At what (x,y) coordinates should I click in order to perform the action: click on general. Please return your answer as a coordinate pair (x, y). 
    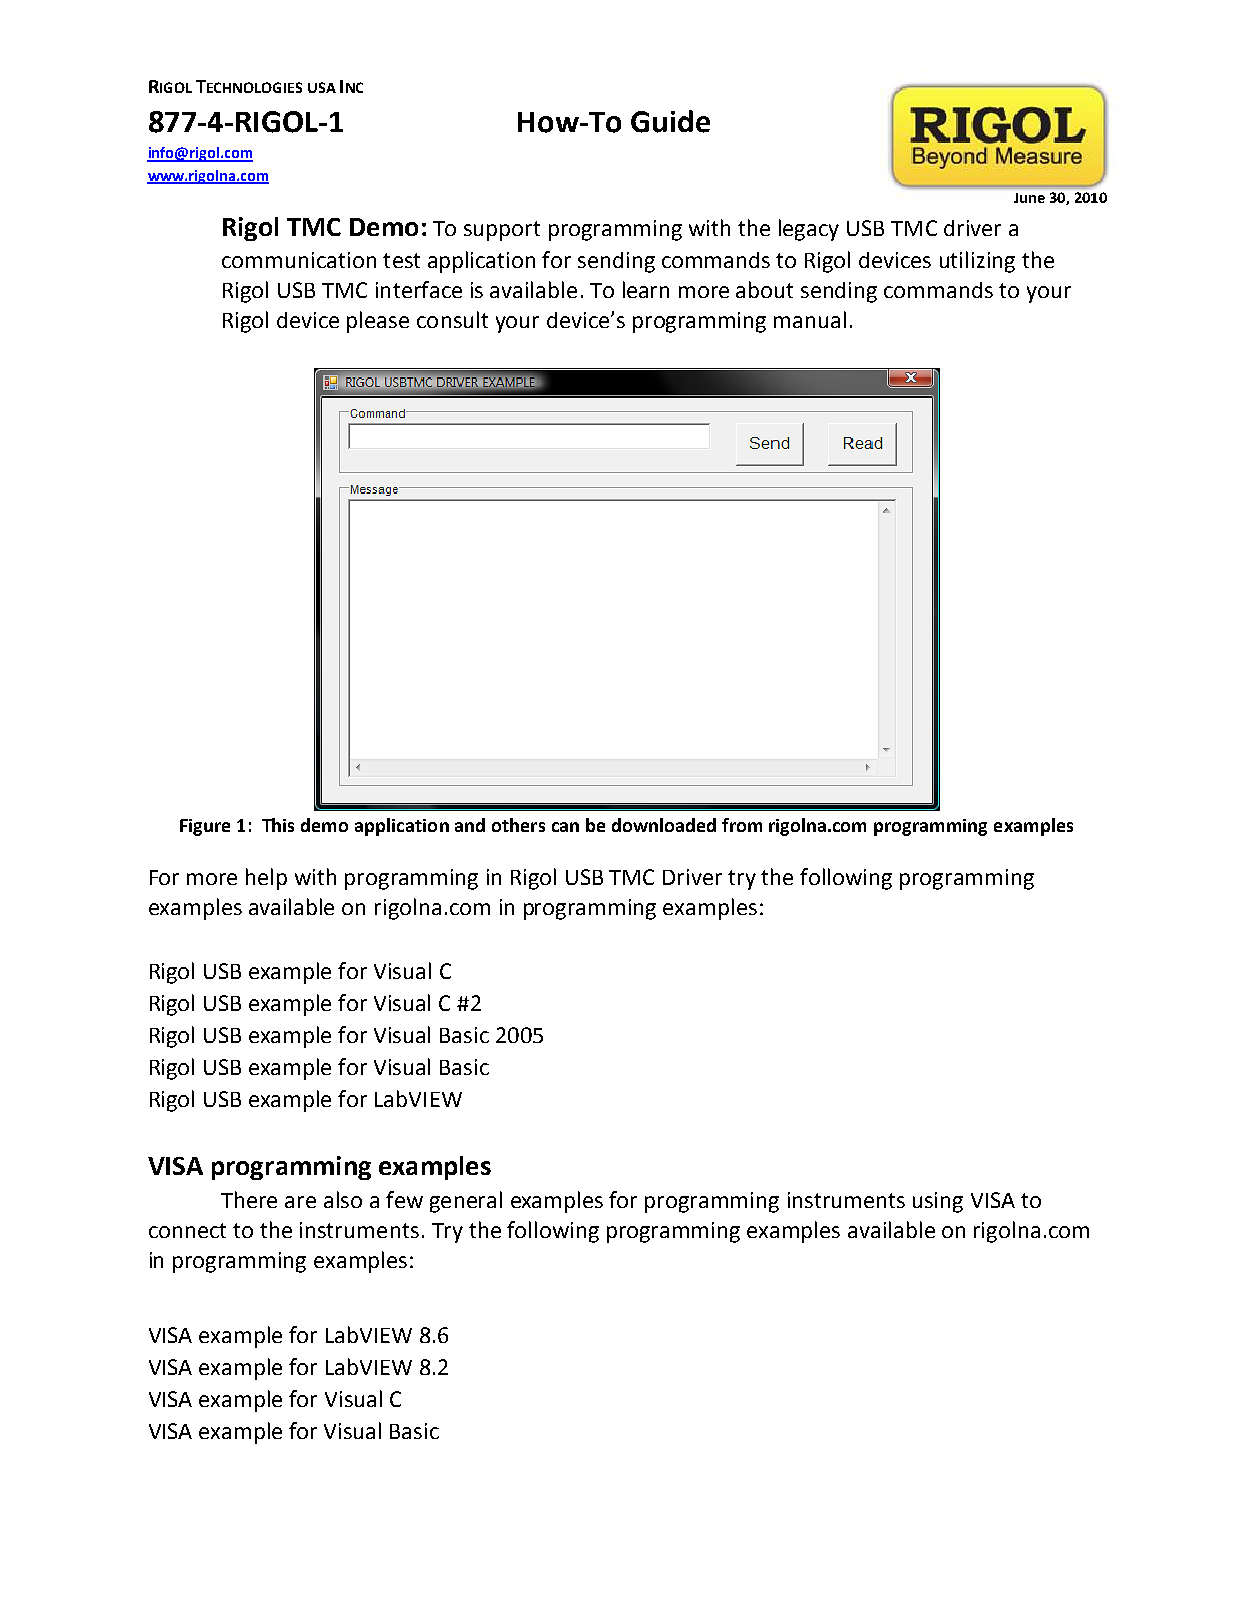
    Looking at the image, I should click on (466, 1202).
